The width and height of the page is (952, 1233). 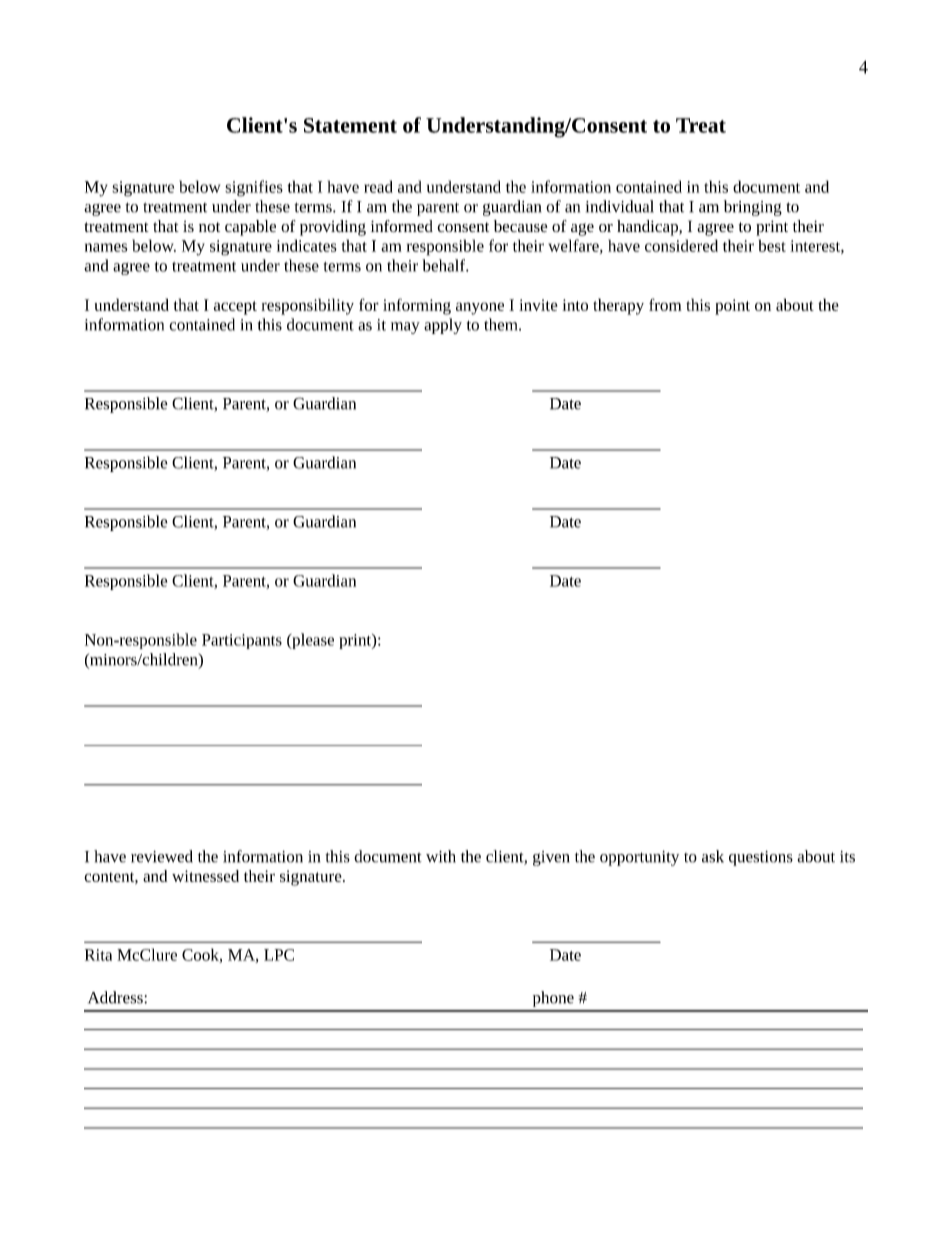 What do you see at coordinates (761, 858) in the page?
I see `questions` at bounding box center [761, 858].
